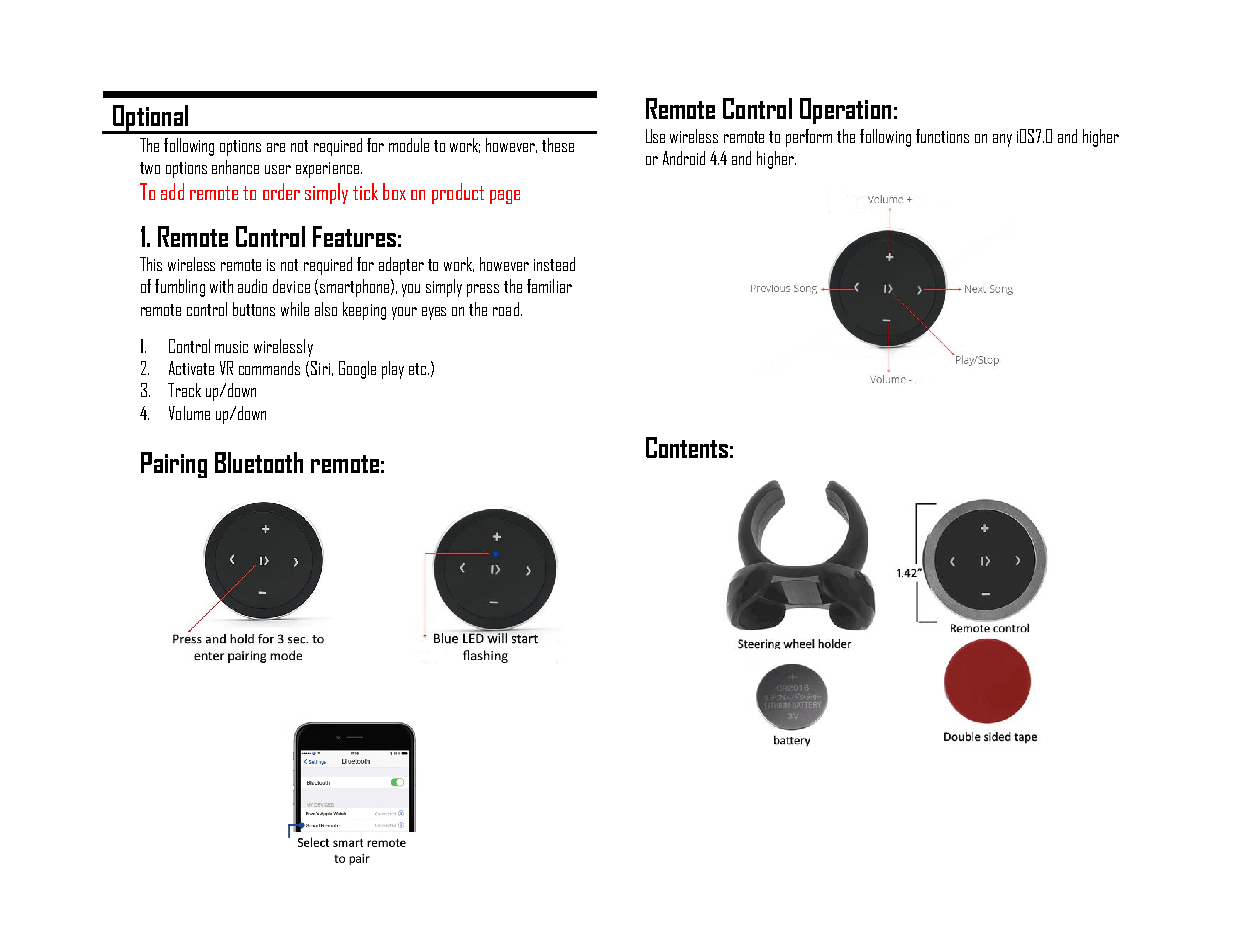 The image size is (1233, 952). What do you see at coordinates (419, 369) in the screenshot?
I see `etc` at bounding box center [419, 369].
